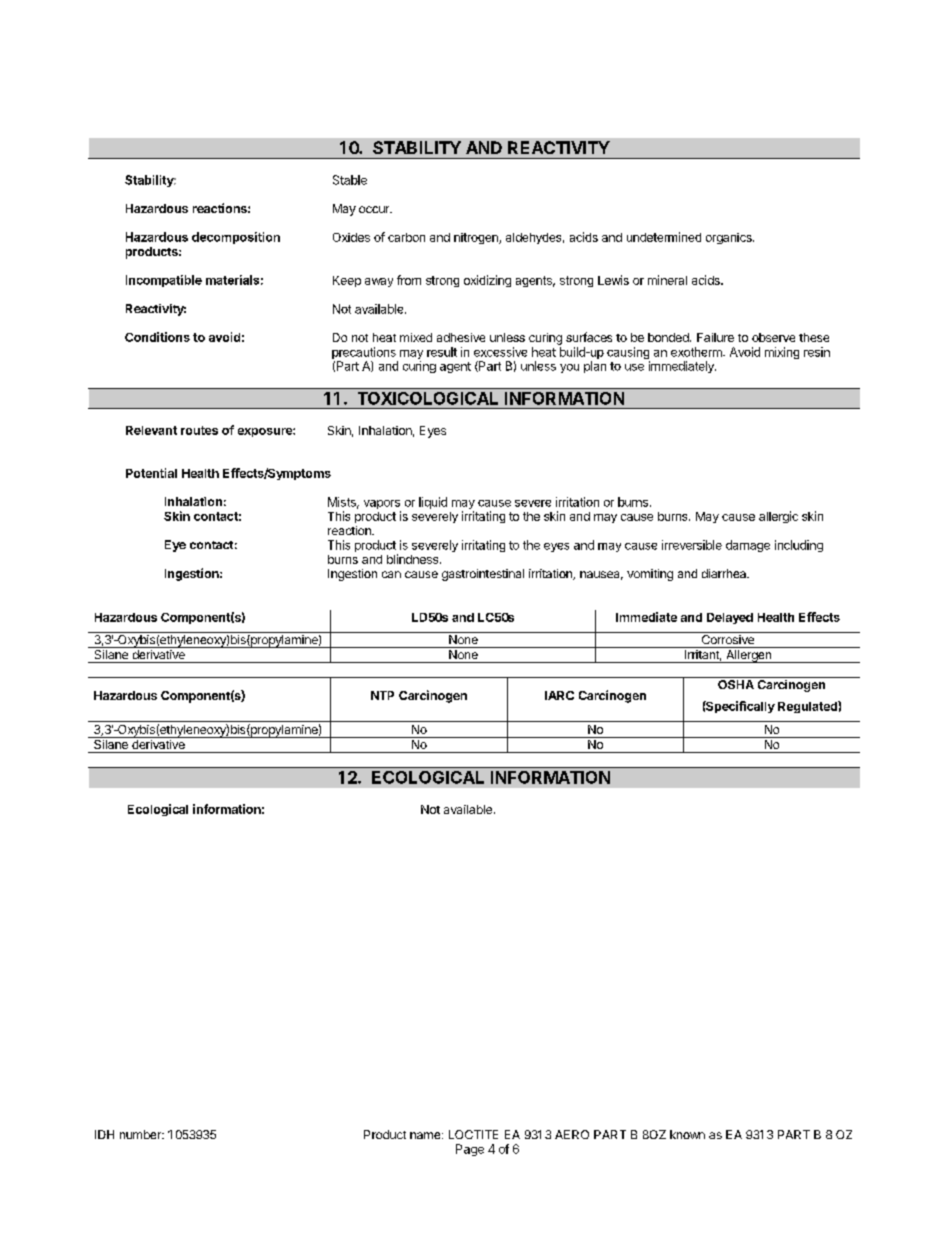 The height and width of the screenshot is (1233, 952). Describe the element at coordinates (382, 695) in the screenshot. I see `NTP` at that location.
